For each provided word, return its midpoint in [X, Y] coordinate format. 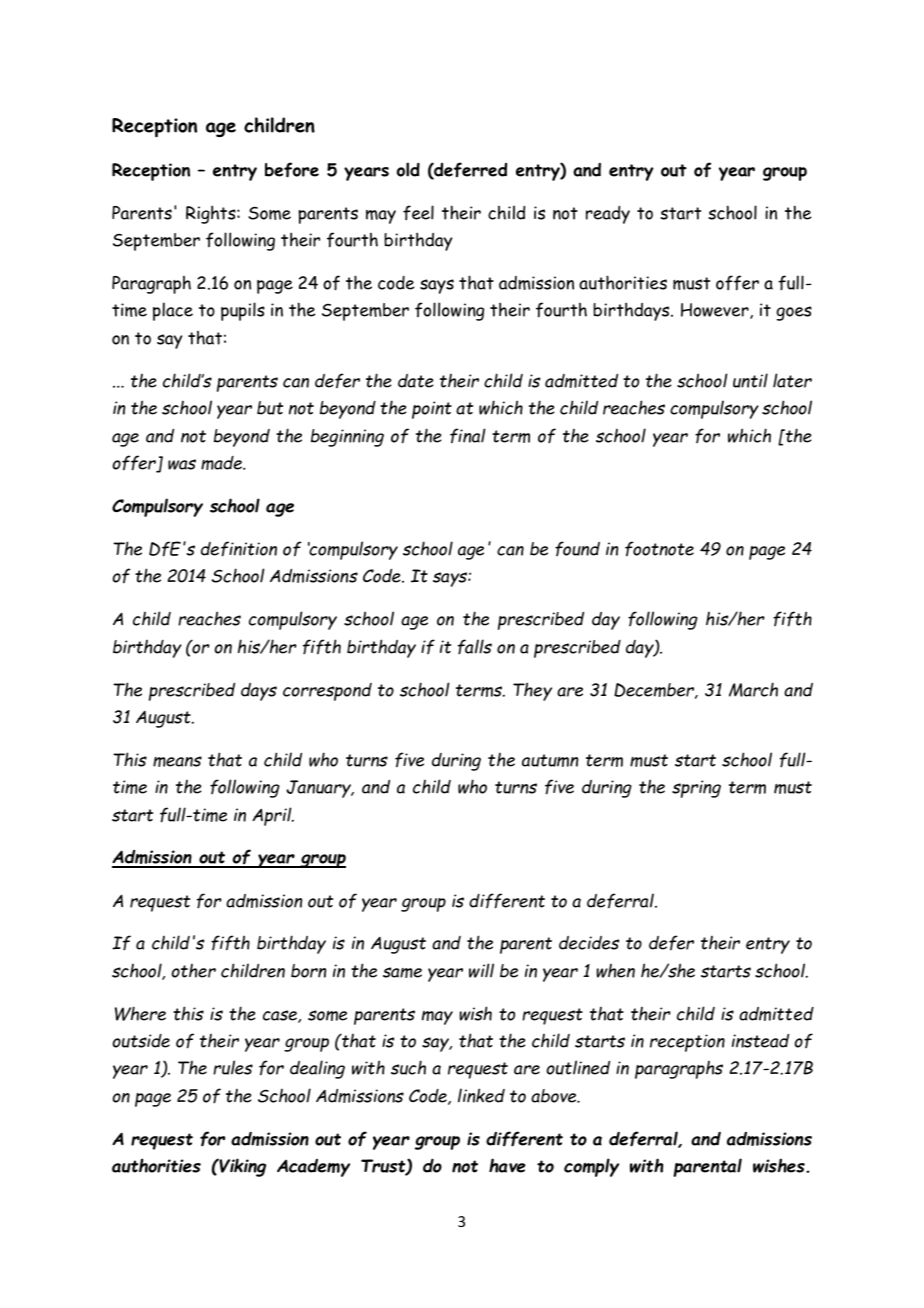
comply [591, 1167]
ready [608, 214]
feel [418, 212]
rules [233, 1067]
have [507, 1165]
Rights [212, 214]
